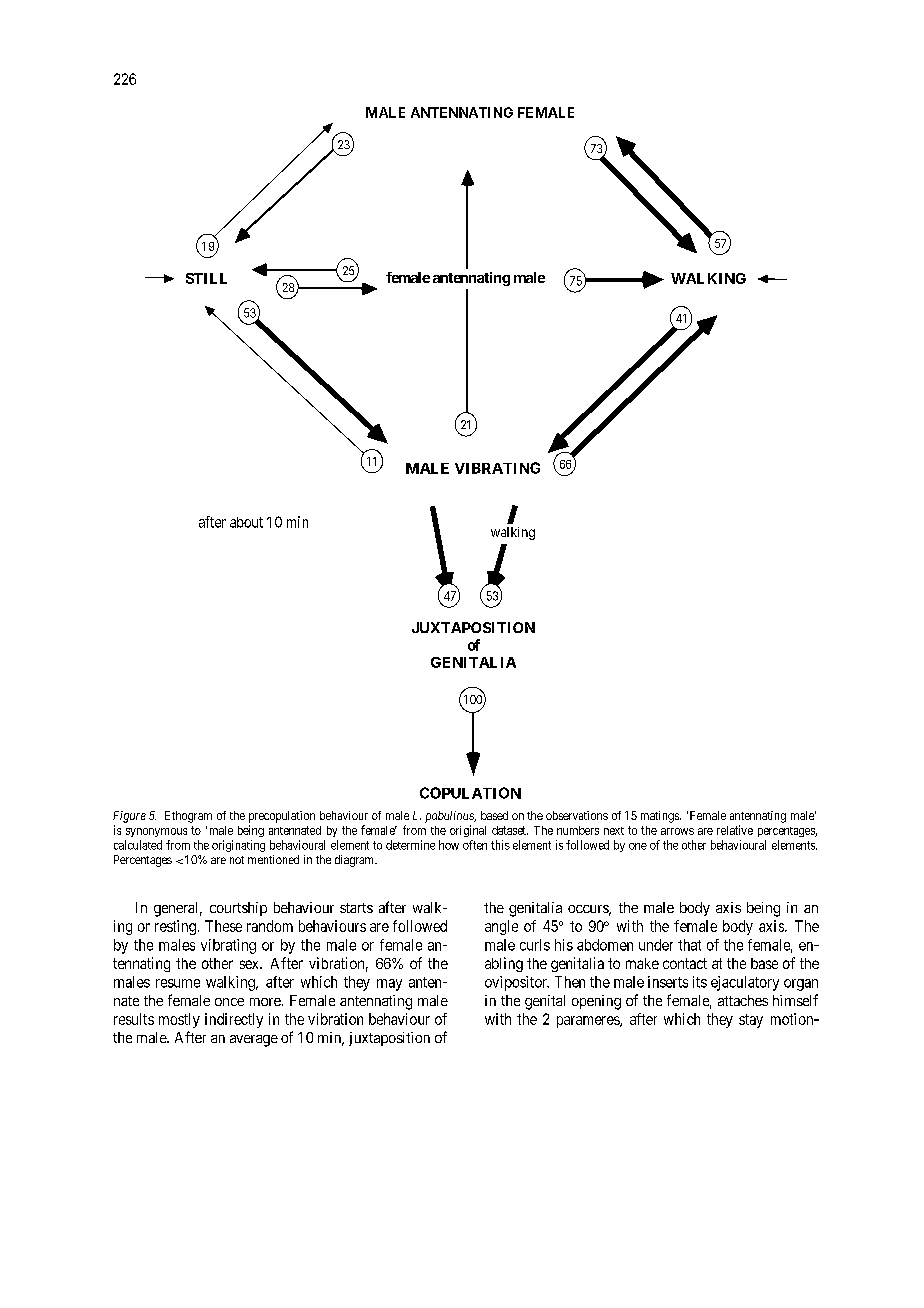 The width and height of the image is (924, 1308). Describe the element at coordinates (751, 1021) in the image. I see `stay` at that location.
